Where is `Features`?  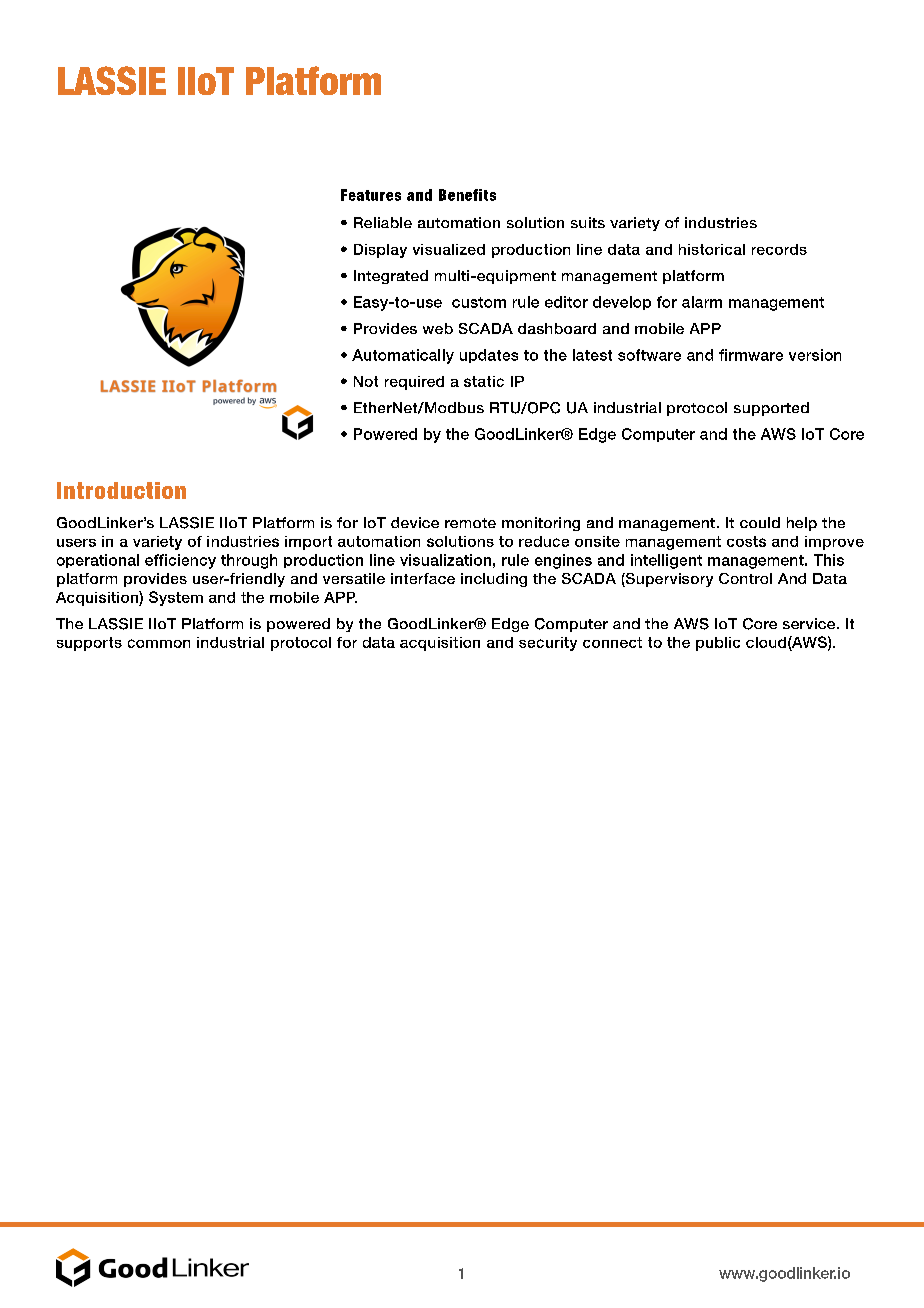 Features is located at coordinates (371, 195).
